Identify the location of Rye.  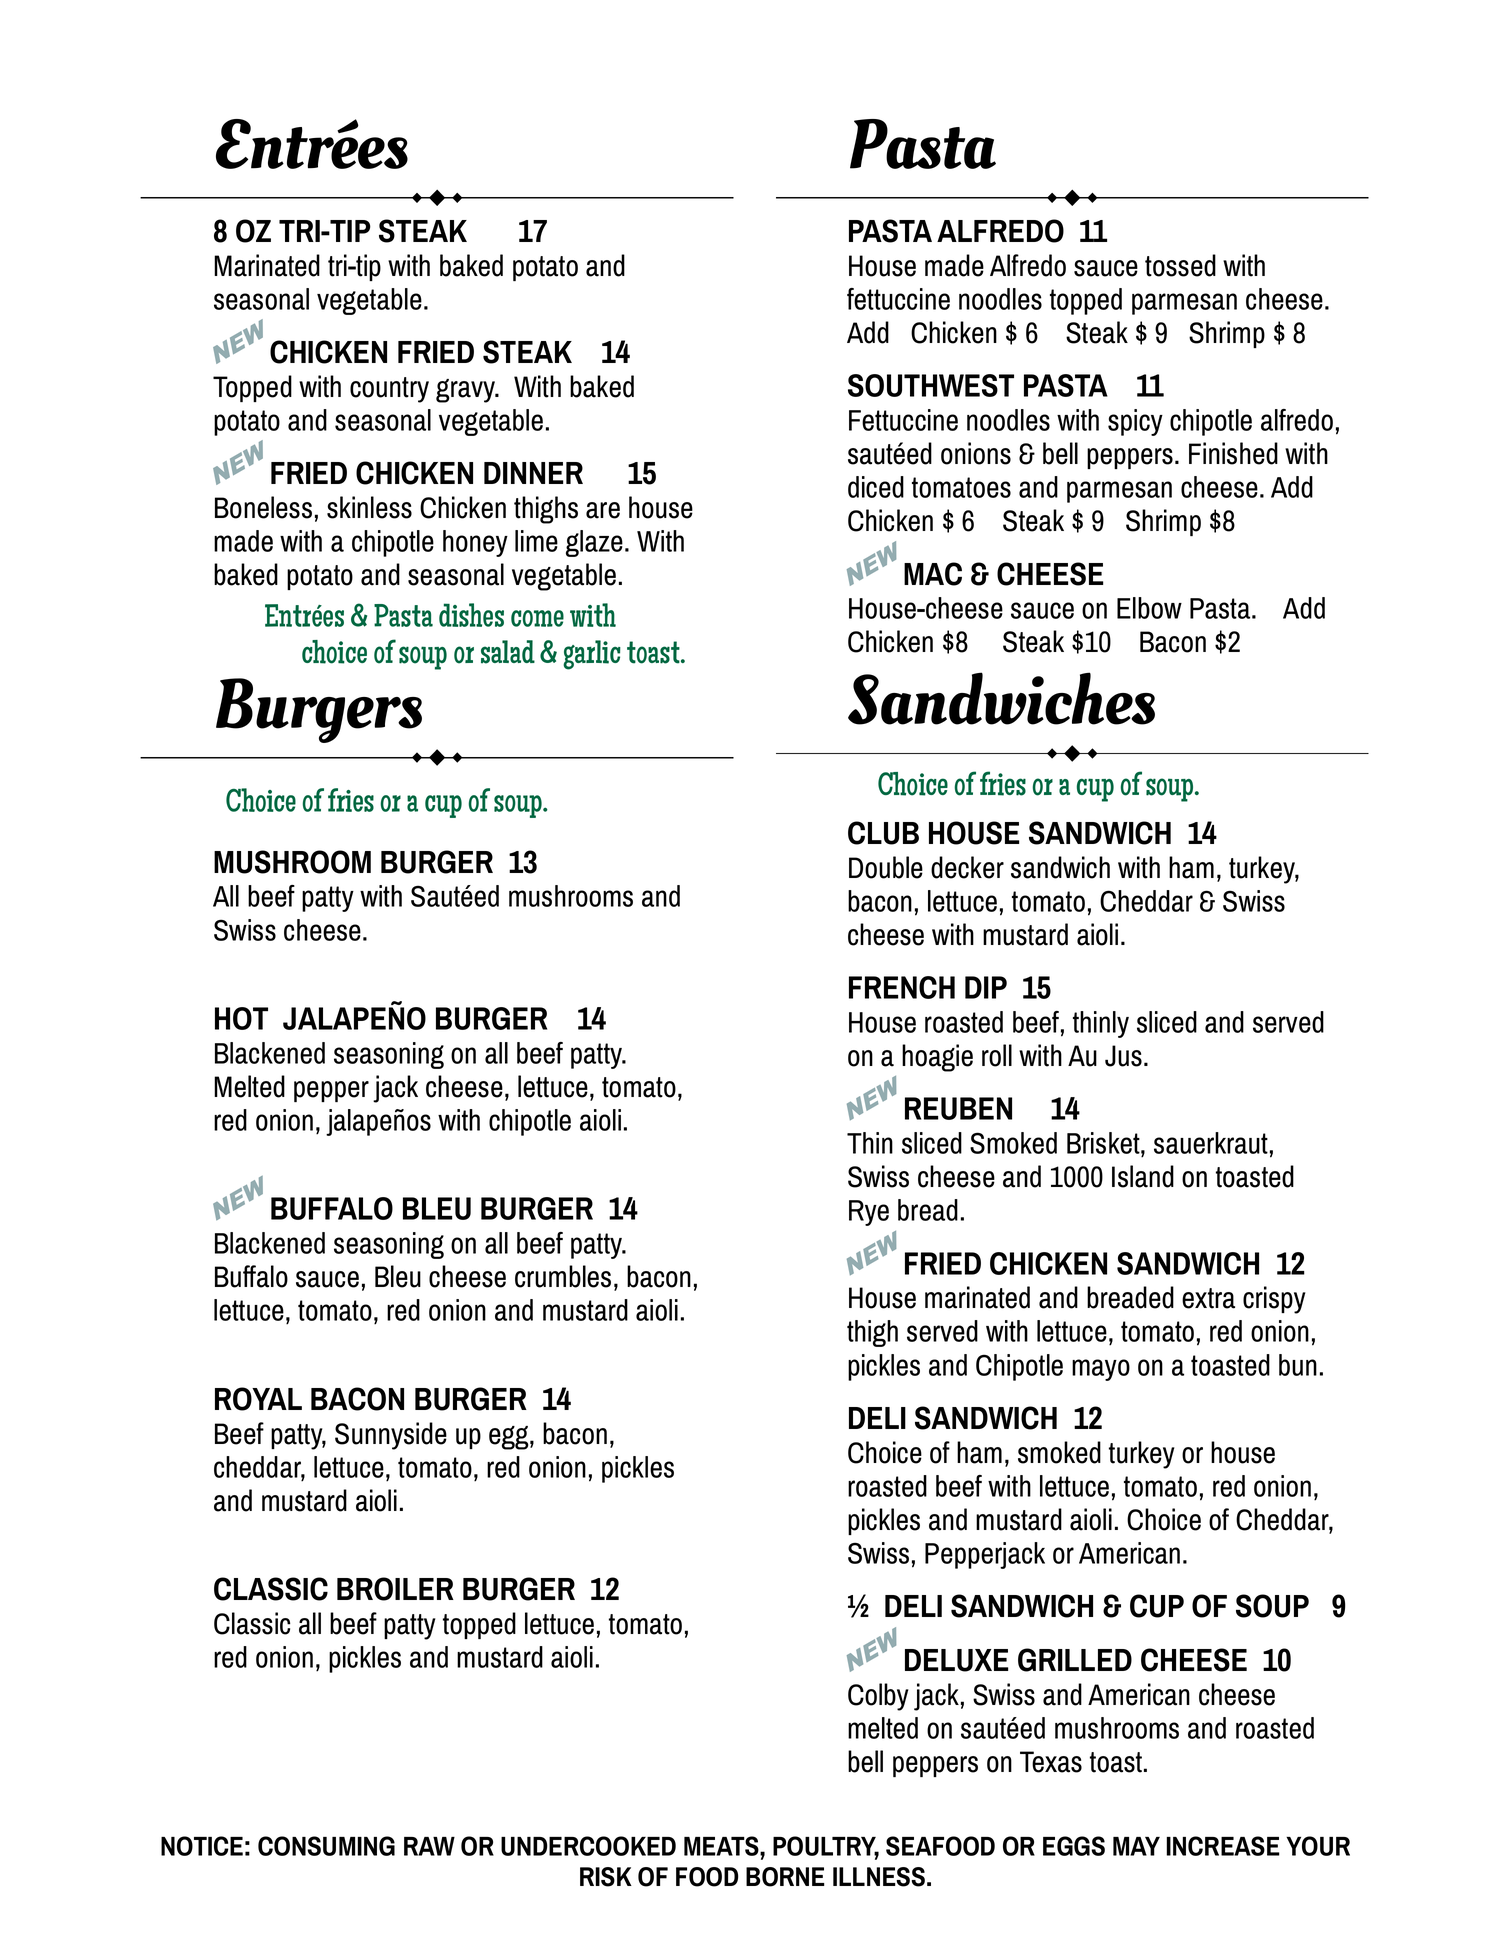
(869, 1213).
